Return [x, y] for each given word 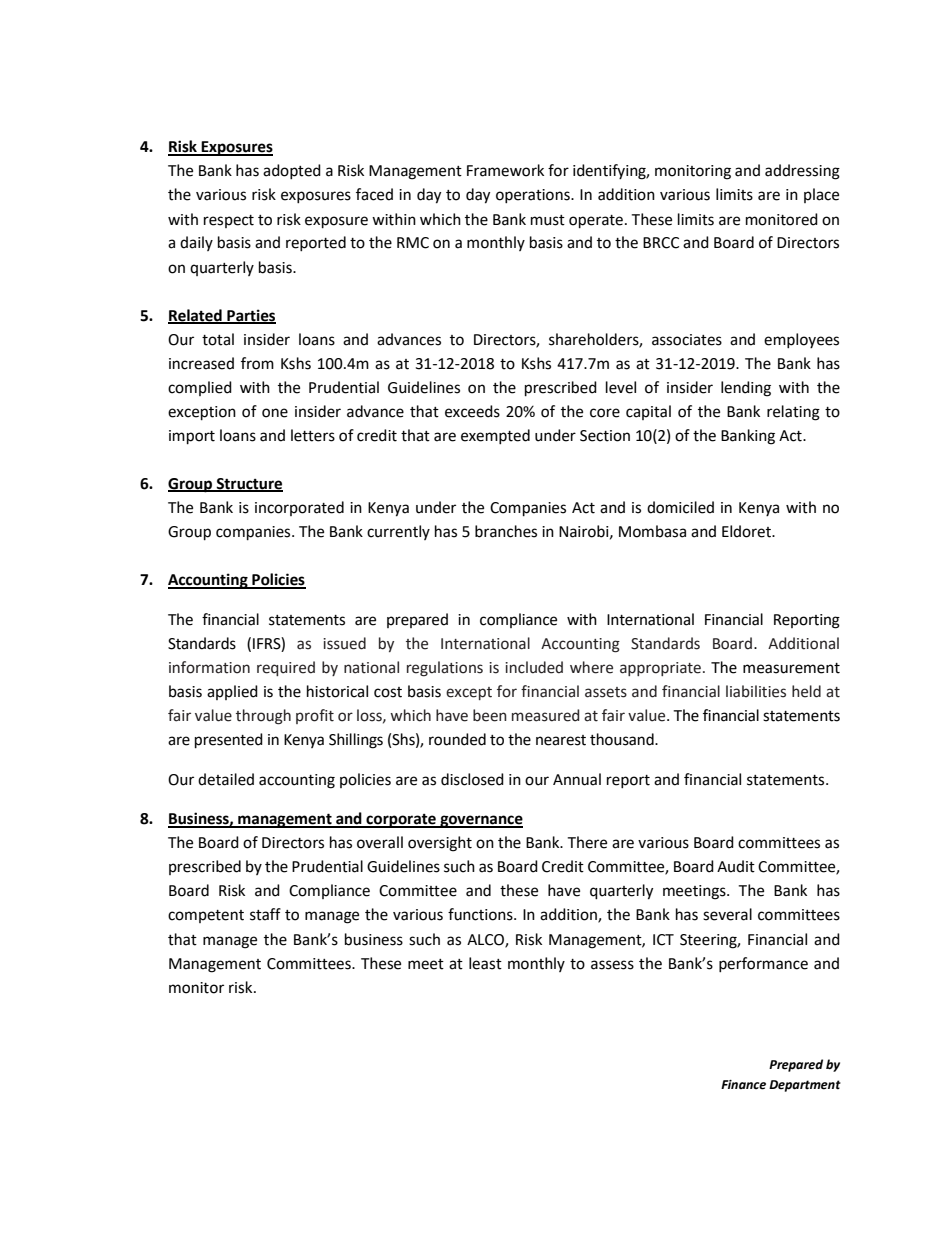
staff [265, 914]
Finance [743, 1085]
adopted [292, 171]
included [534, 667]
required [286, 668]
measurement [791, 668]
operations [534, 196]
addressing [802, 172]
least [485, 963]
